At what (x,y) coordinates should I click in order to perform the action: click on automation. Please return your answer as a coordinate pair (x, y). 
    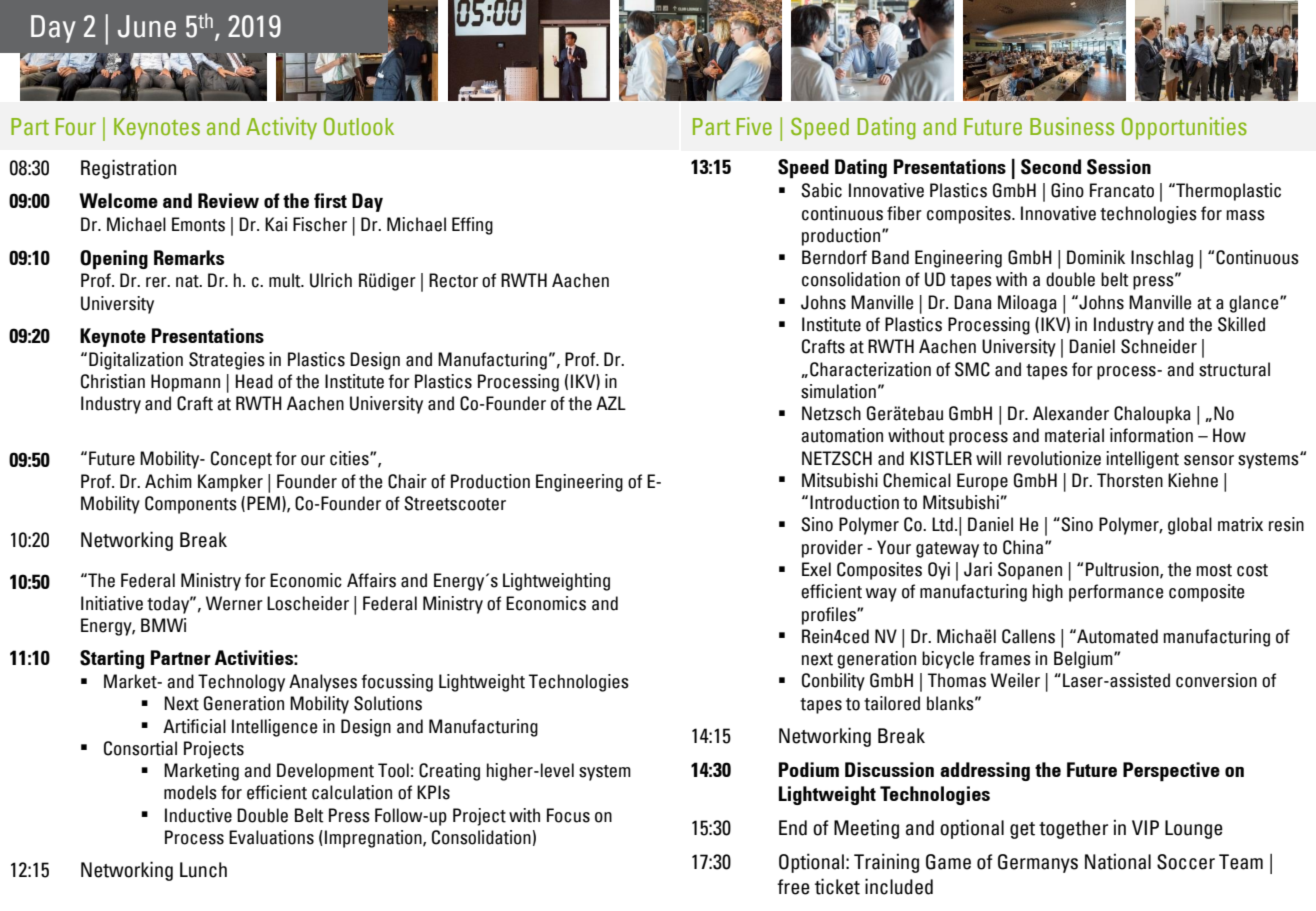
    Looking at the image, I should click on (842, 435).
